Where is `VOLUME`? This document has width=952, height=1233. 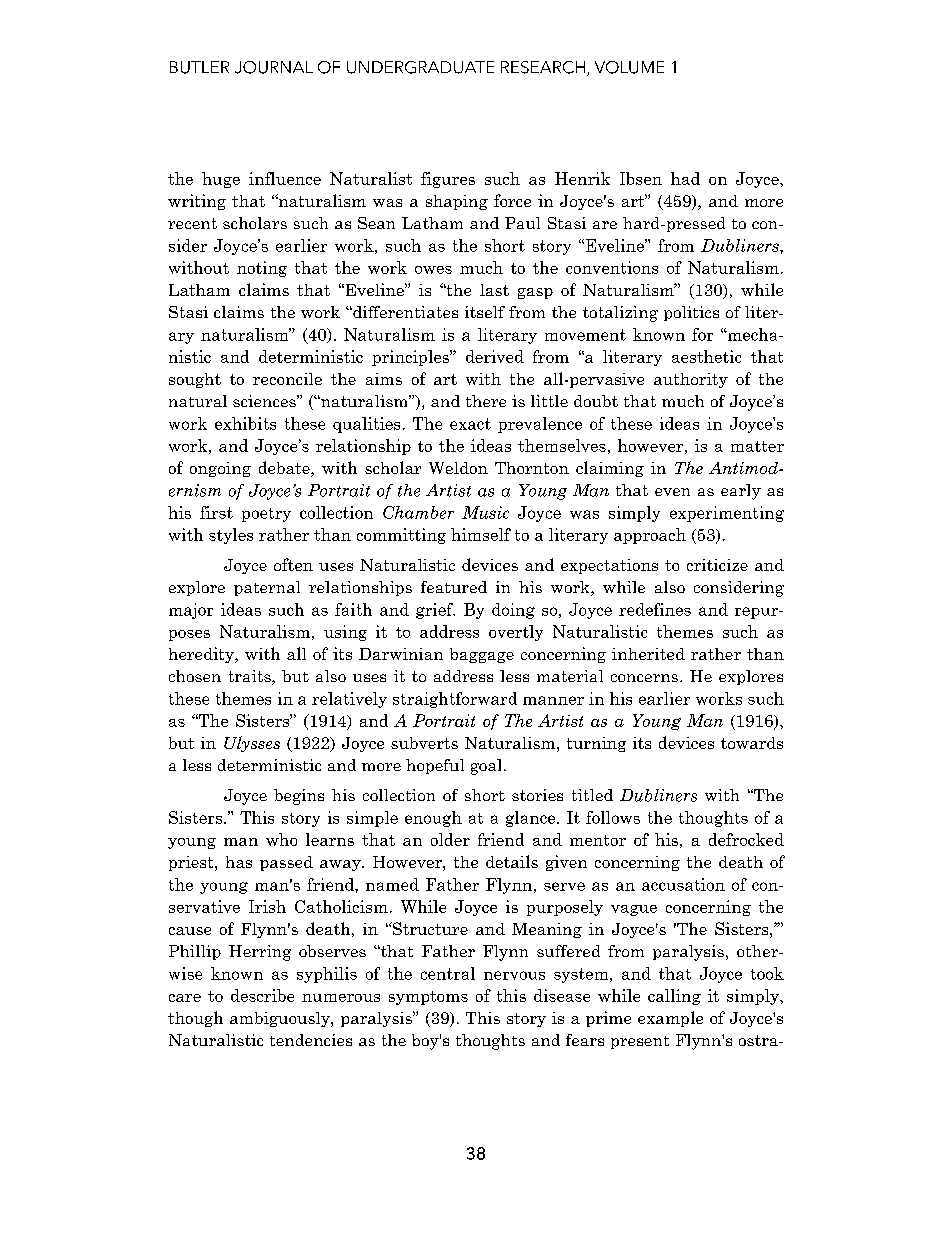
VOLUME is located at coordinates (629, 67).
